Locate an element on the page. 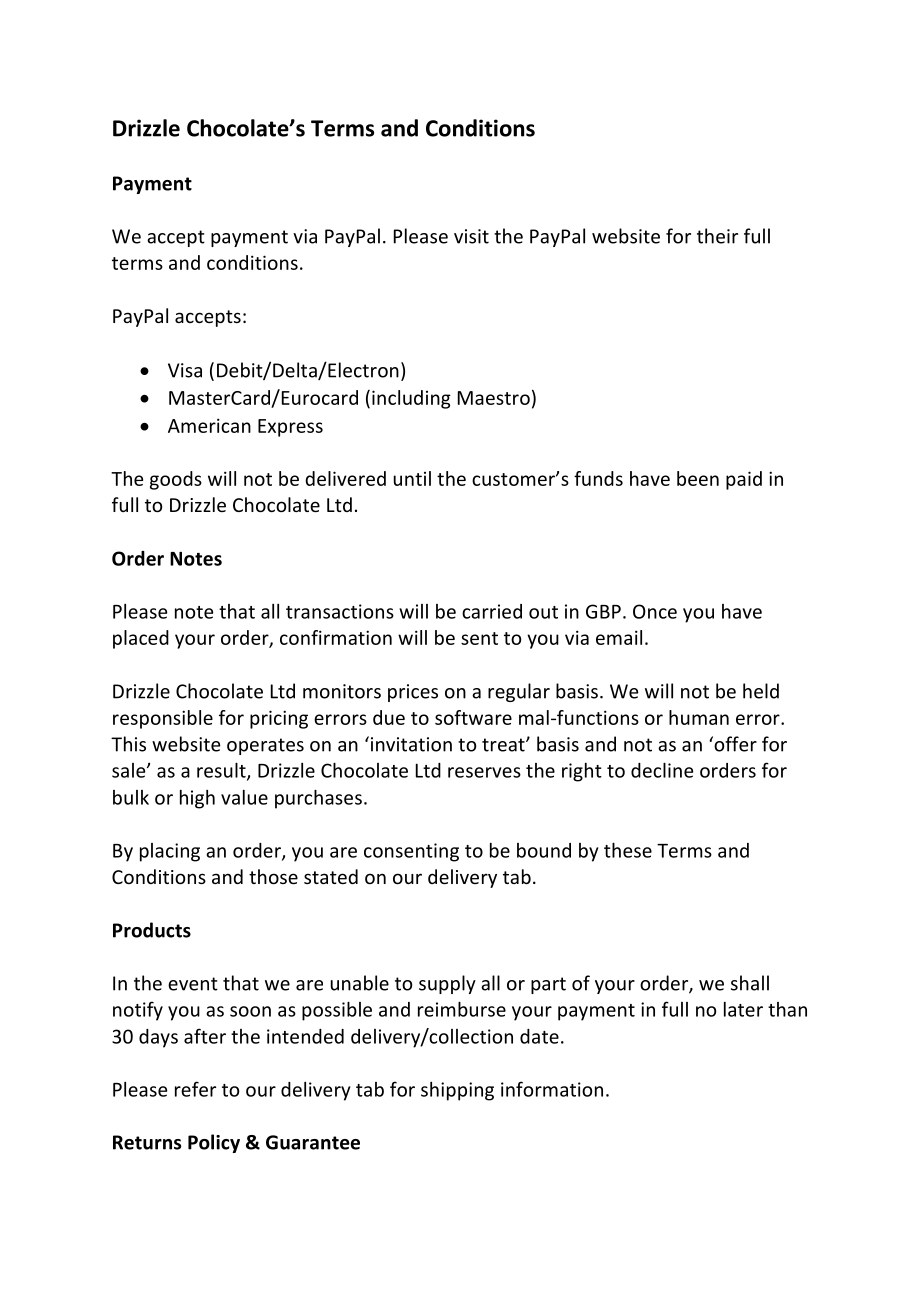  Once is located at coordinates (655, 611).
